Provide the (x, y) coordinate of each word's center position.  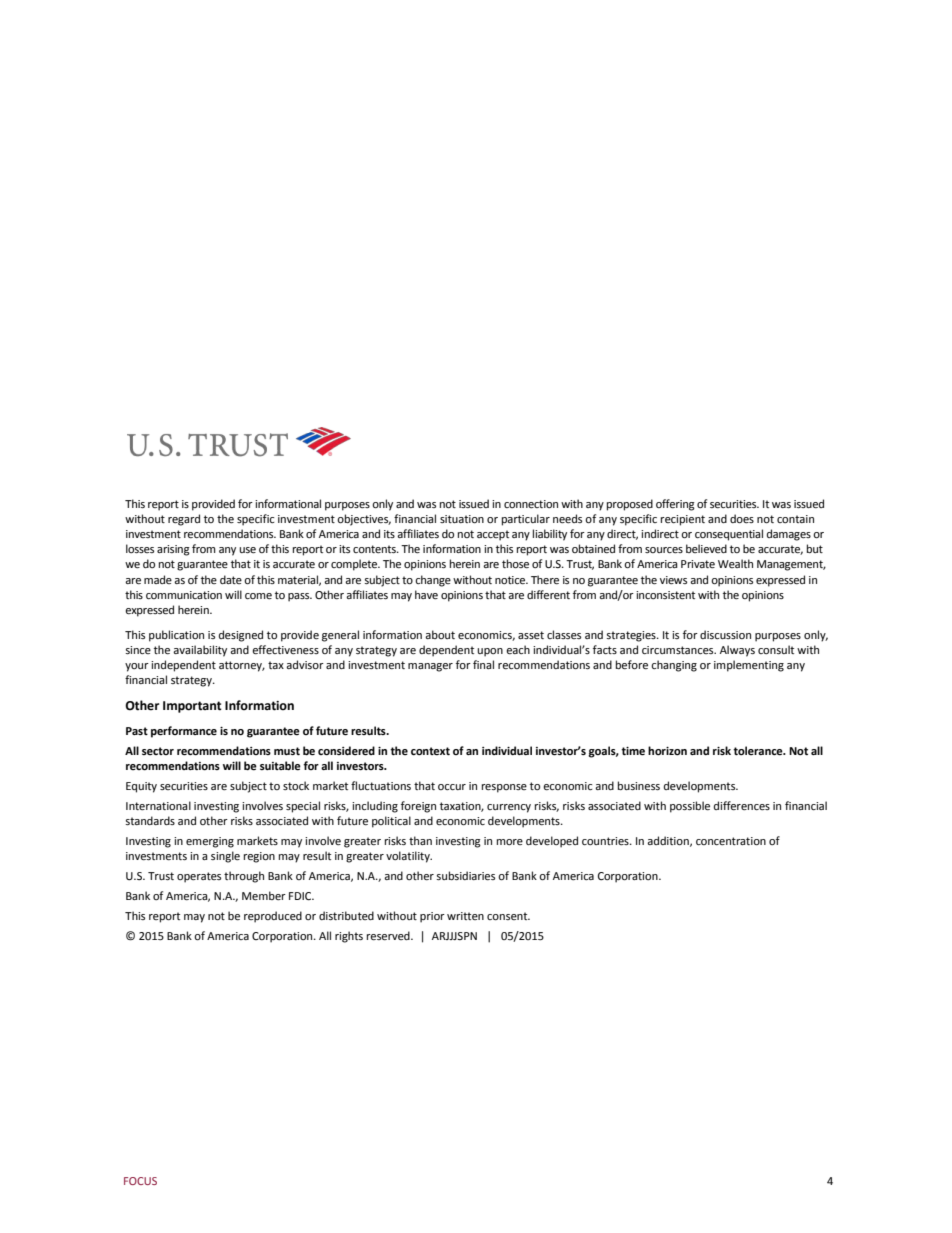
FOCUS (140, 1181)
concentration (731, 841)
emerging (210, 842)
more (510, 842)
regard (184, 520)
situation (462, 519)
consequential (729, 535)
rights (349, 937)
